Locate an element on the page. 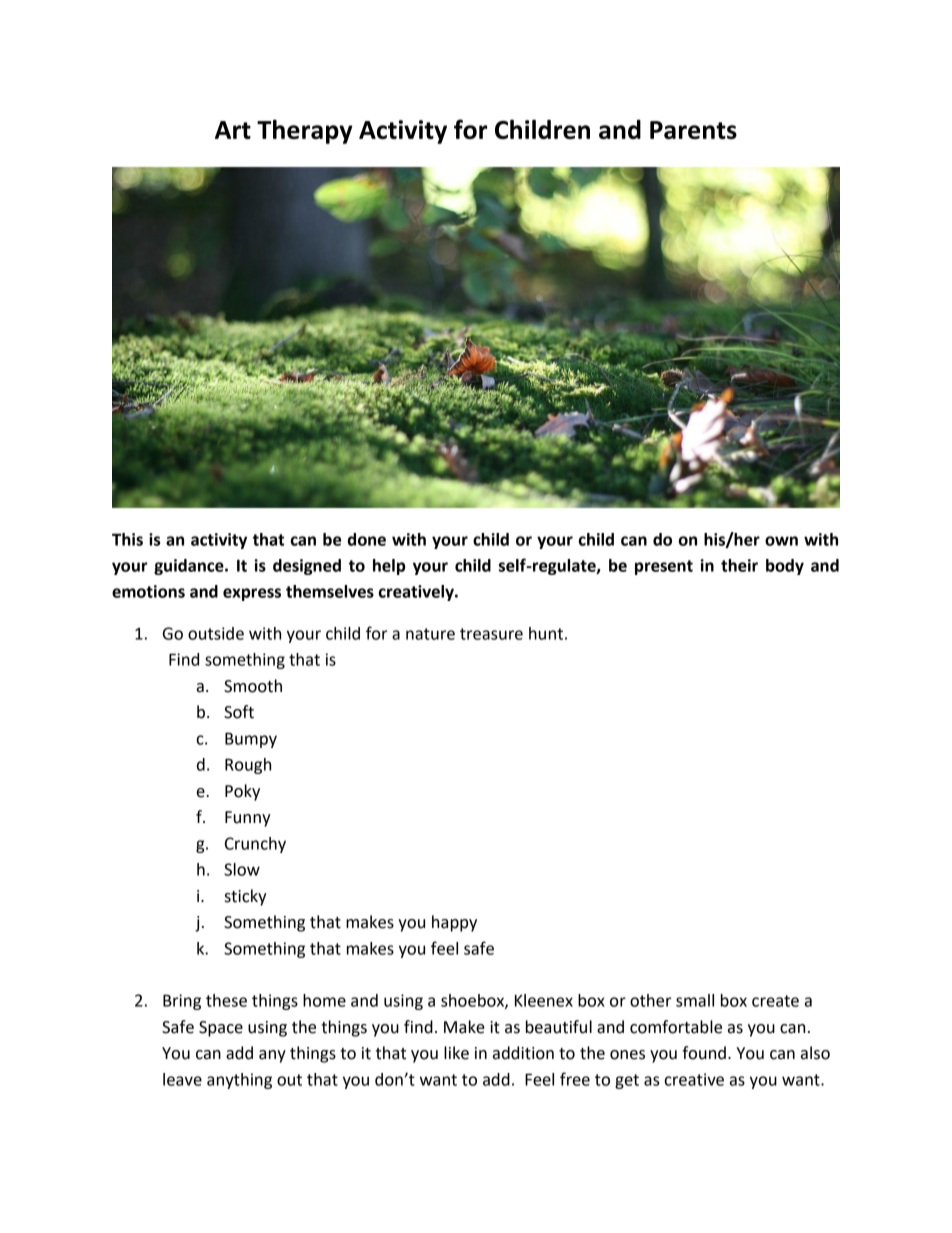  Rough is located at coordinates (248, 766).
